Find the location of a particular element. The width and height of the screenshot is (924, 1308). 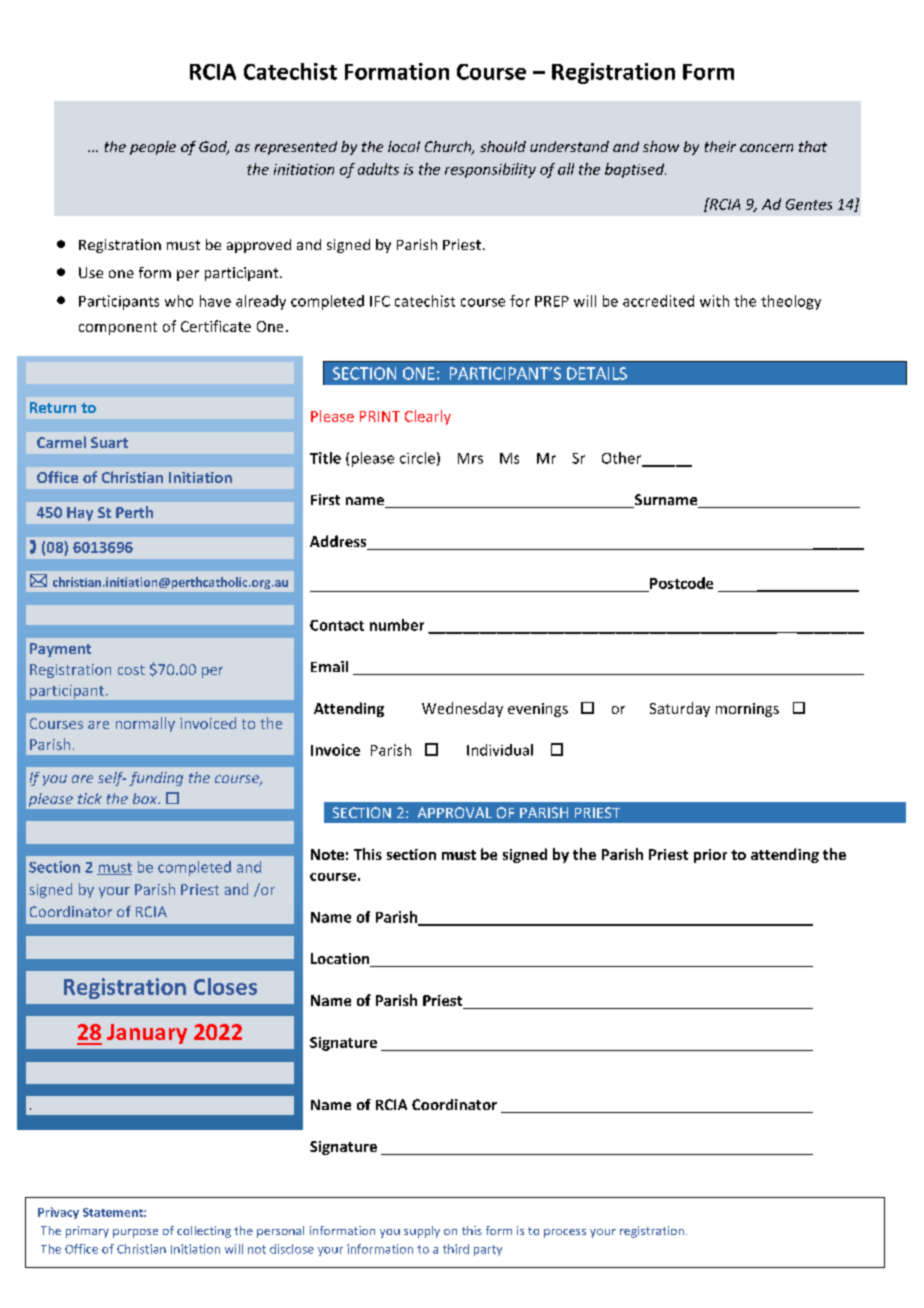

people is located at coordinates (153, 148).
